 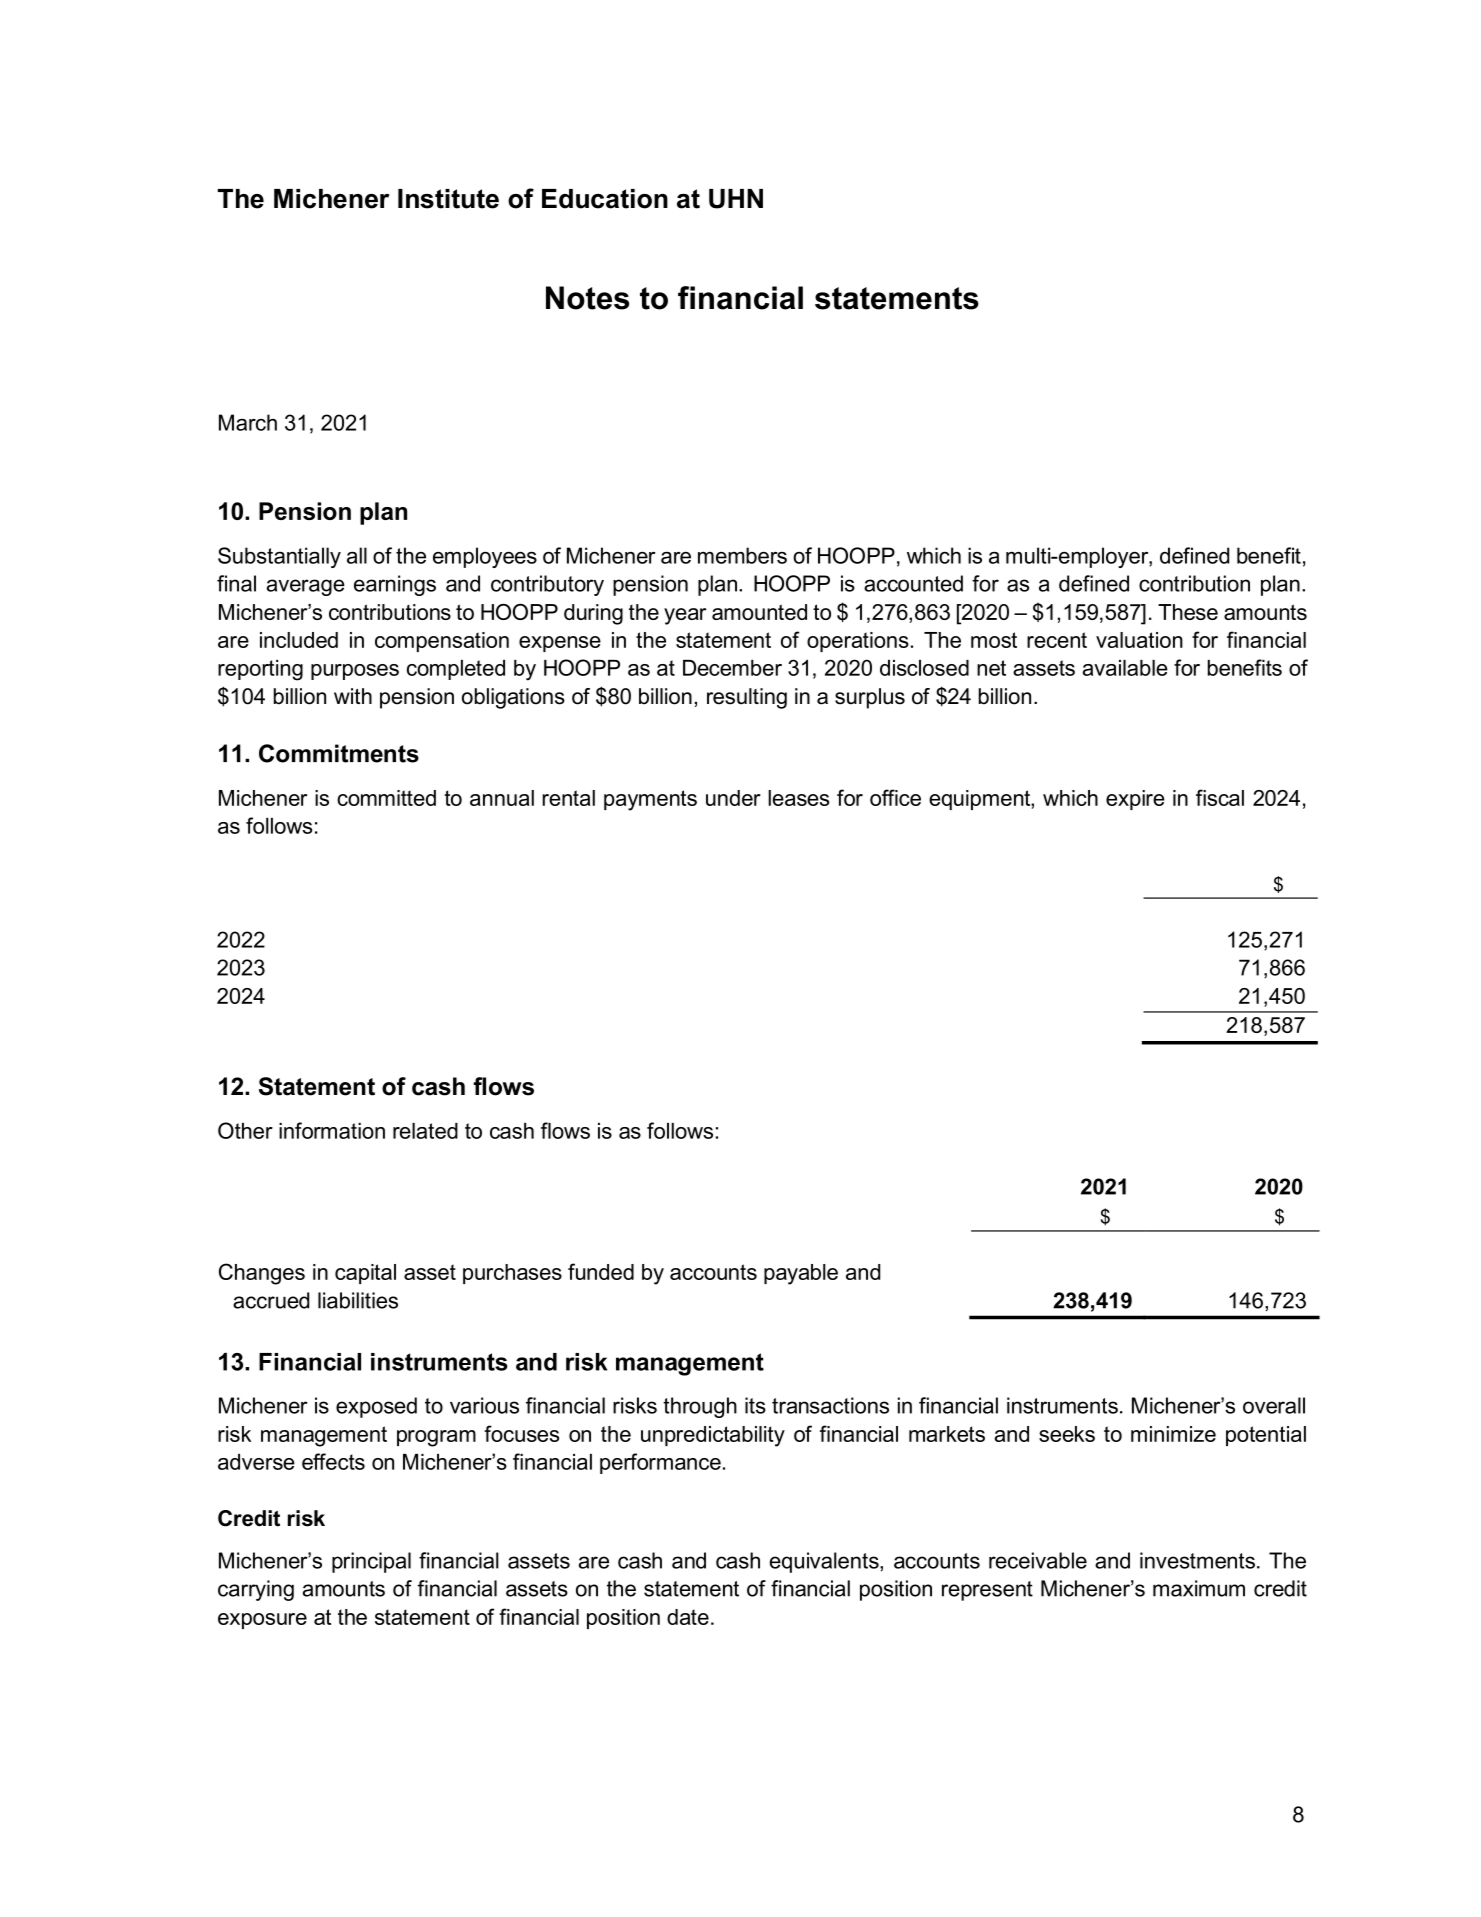 What do you see at coordinates (747, 698) in the screenshot?
I see `resulting` at bounding box center [747, 698].
